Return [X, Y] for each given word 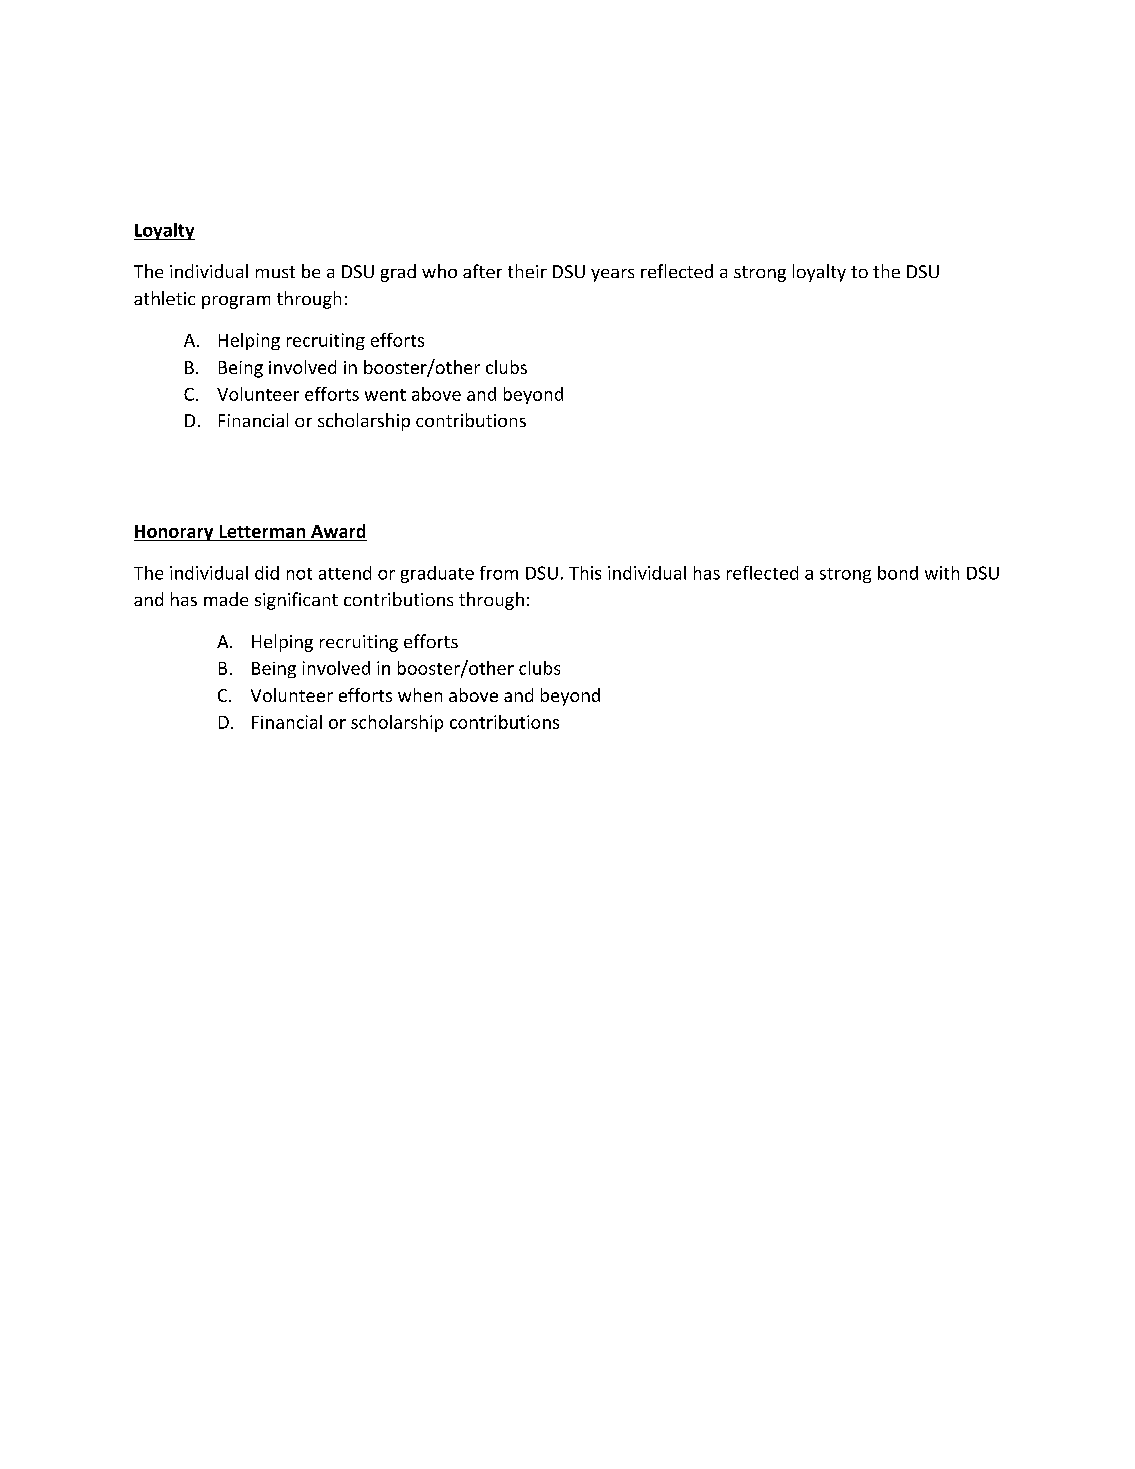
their [527, 271]
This [585, 573]
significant [296, 601]
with [942, 573]
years [612, 275]
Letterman [262, 531]
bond [898, 573]
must [275, 272]
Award [338, 531]
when [420, 695]
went [385, 395]
